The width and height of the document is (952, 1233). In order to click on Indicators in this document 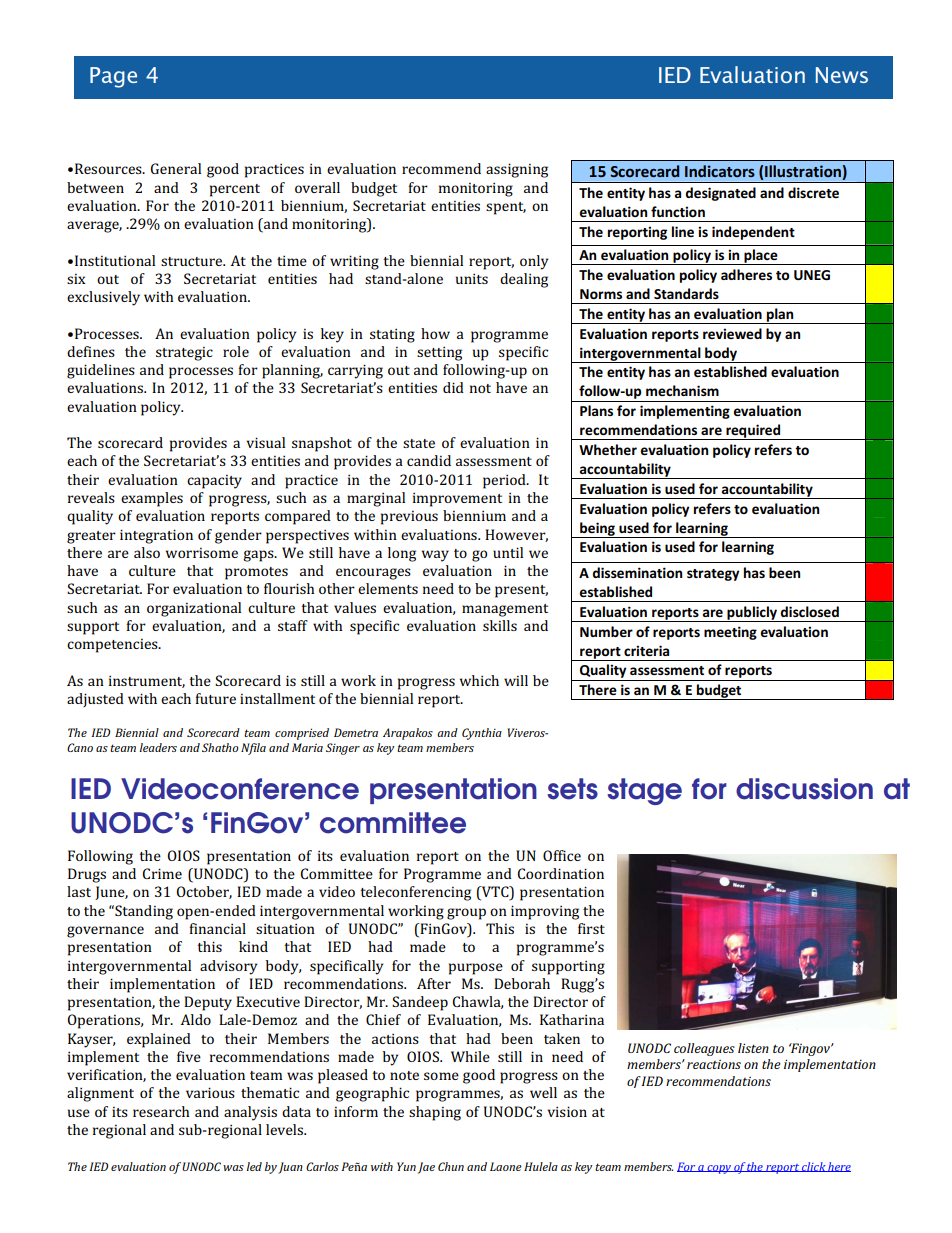, I will do `click(720, 171)`.
